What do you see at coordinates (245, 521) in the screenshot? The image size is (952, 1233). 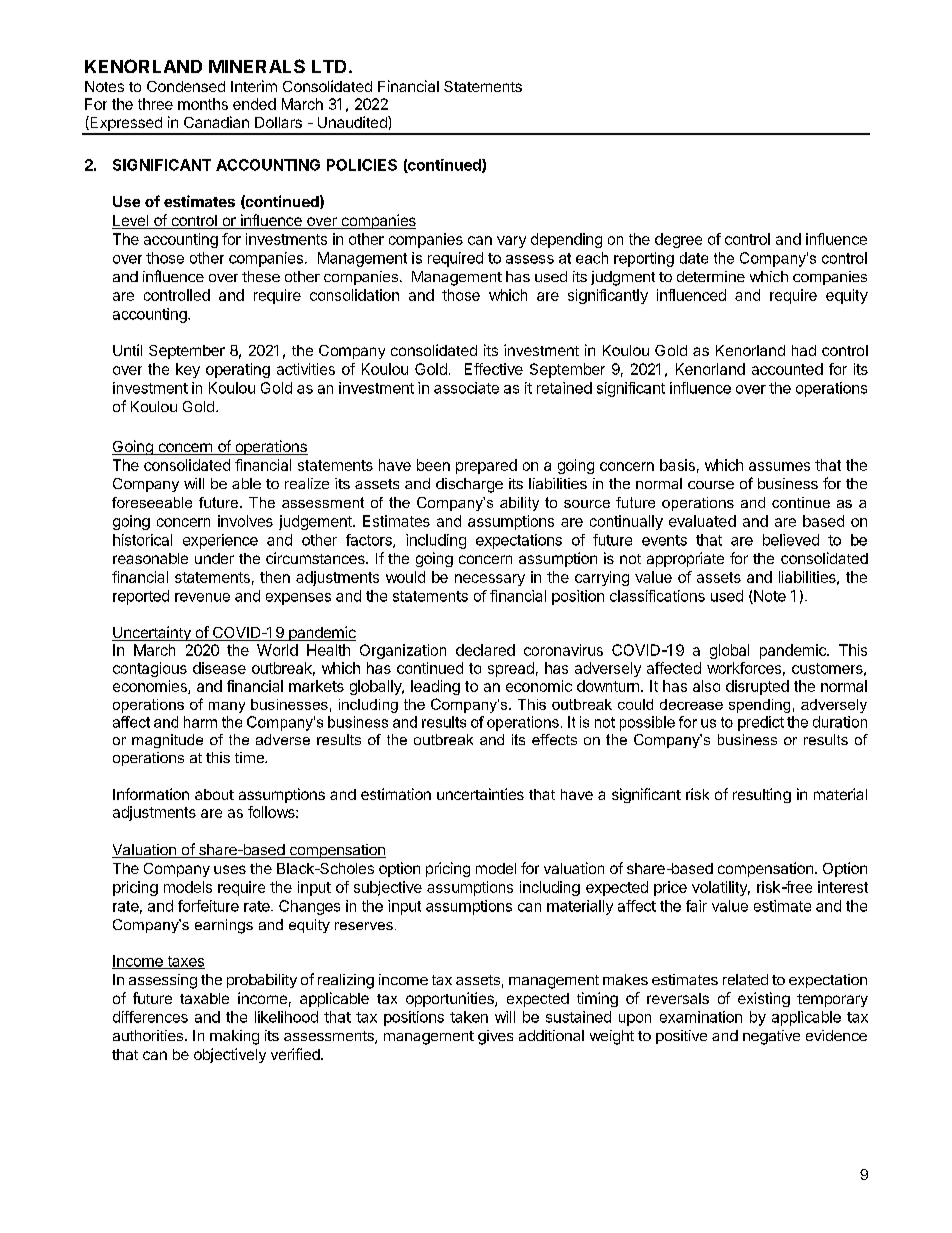 I see `involves` at bounding box center [245, 521].
